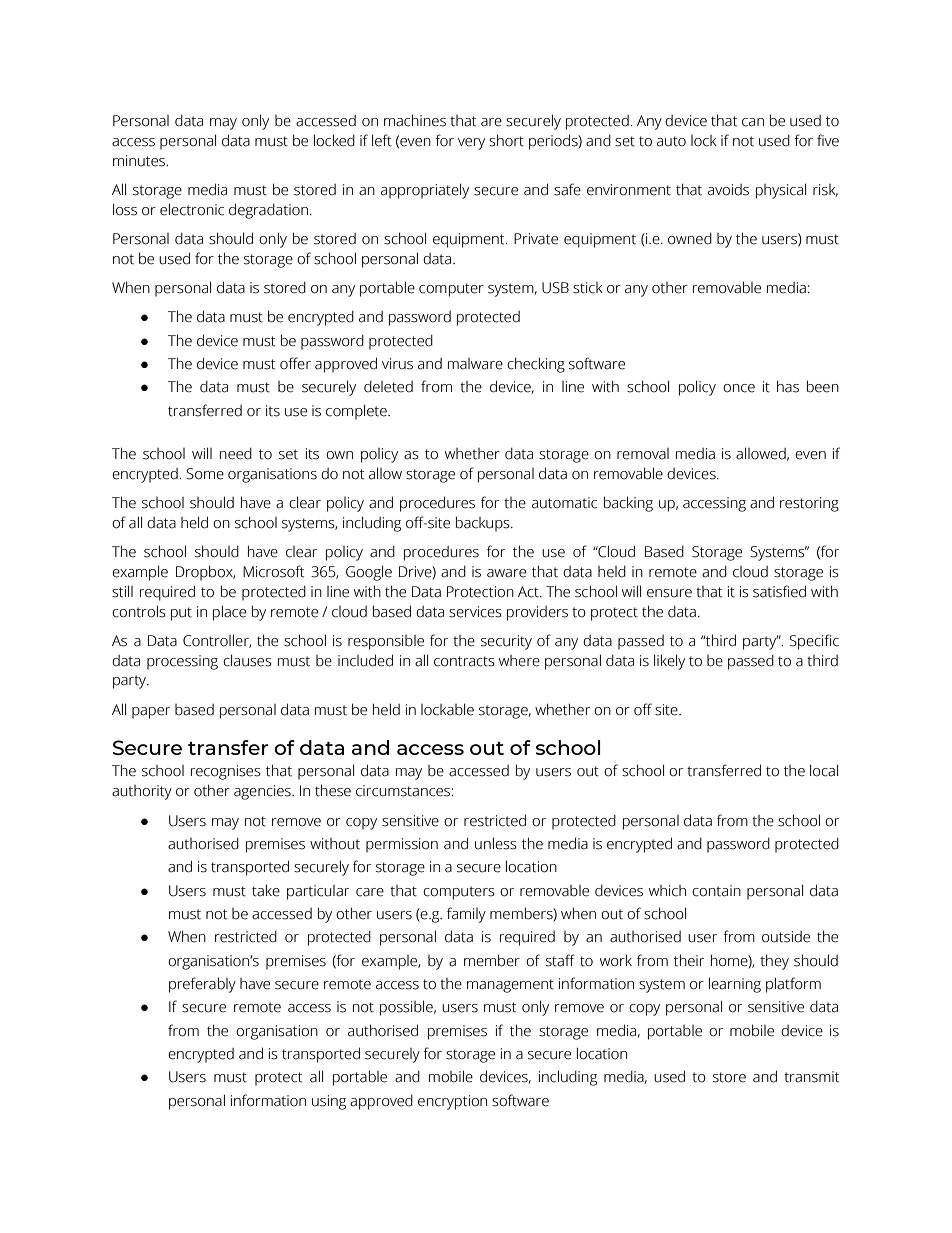  I want to click on preferably, so click(202, 985).
